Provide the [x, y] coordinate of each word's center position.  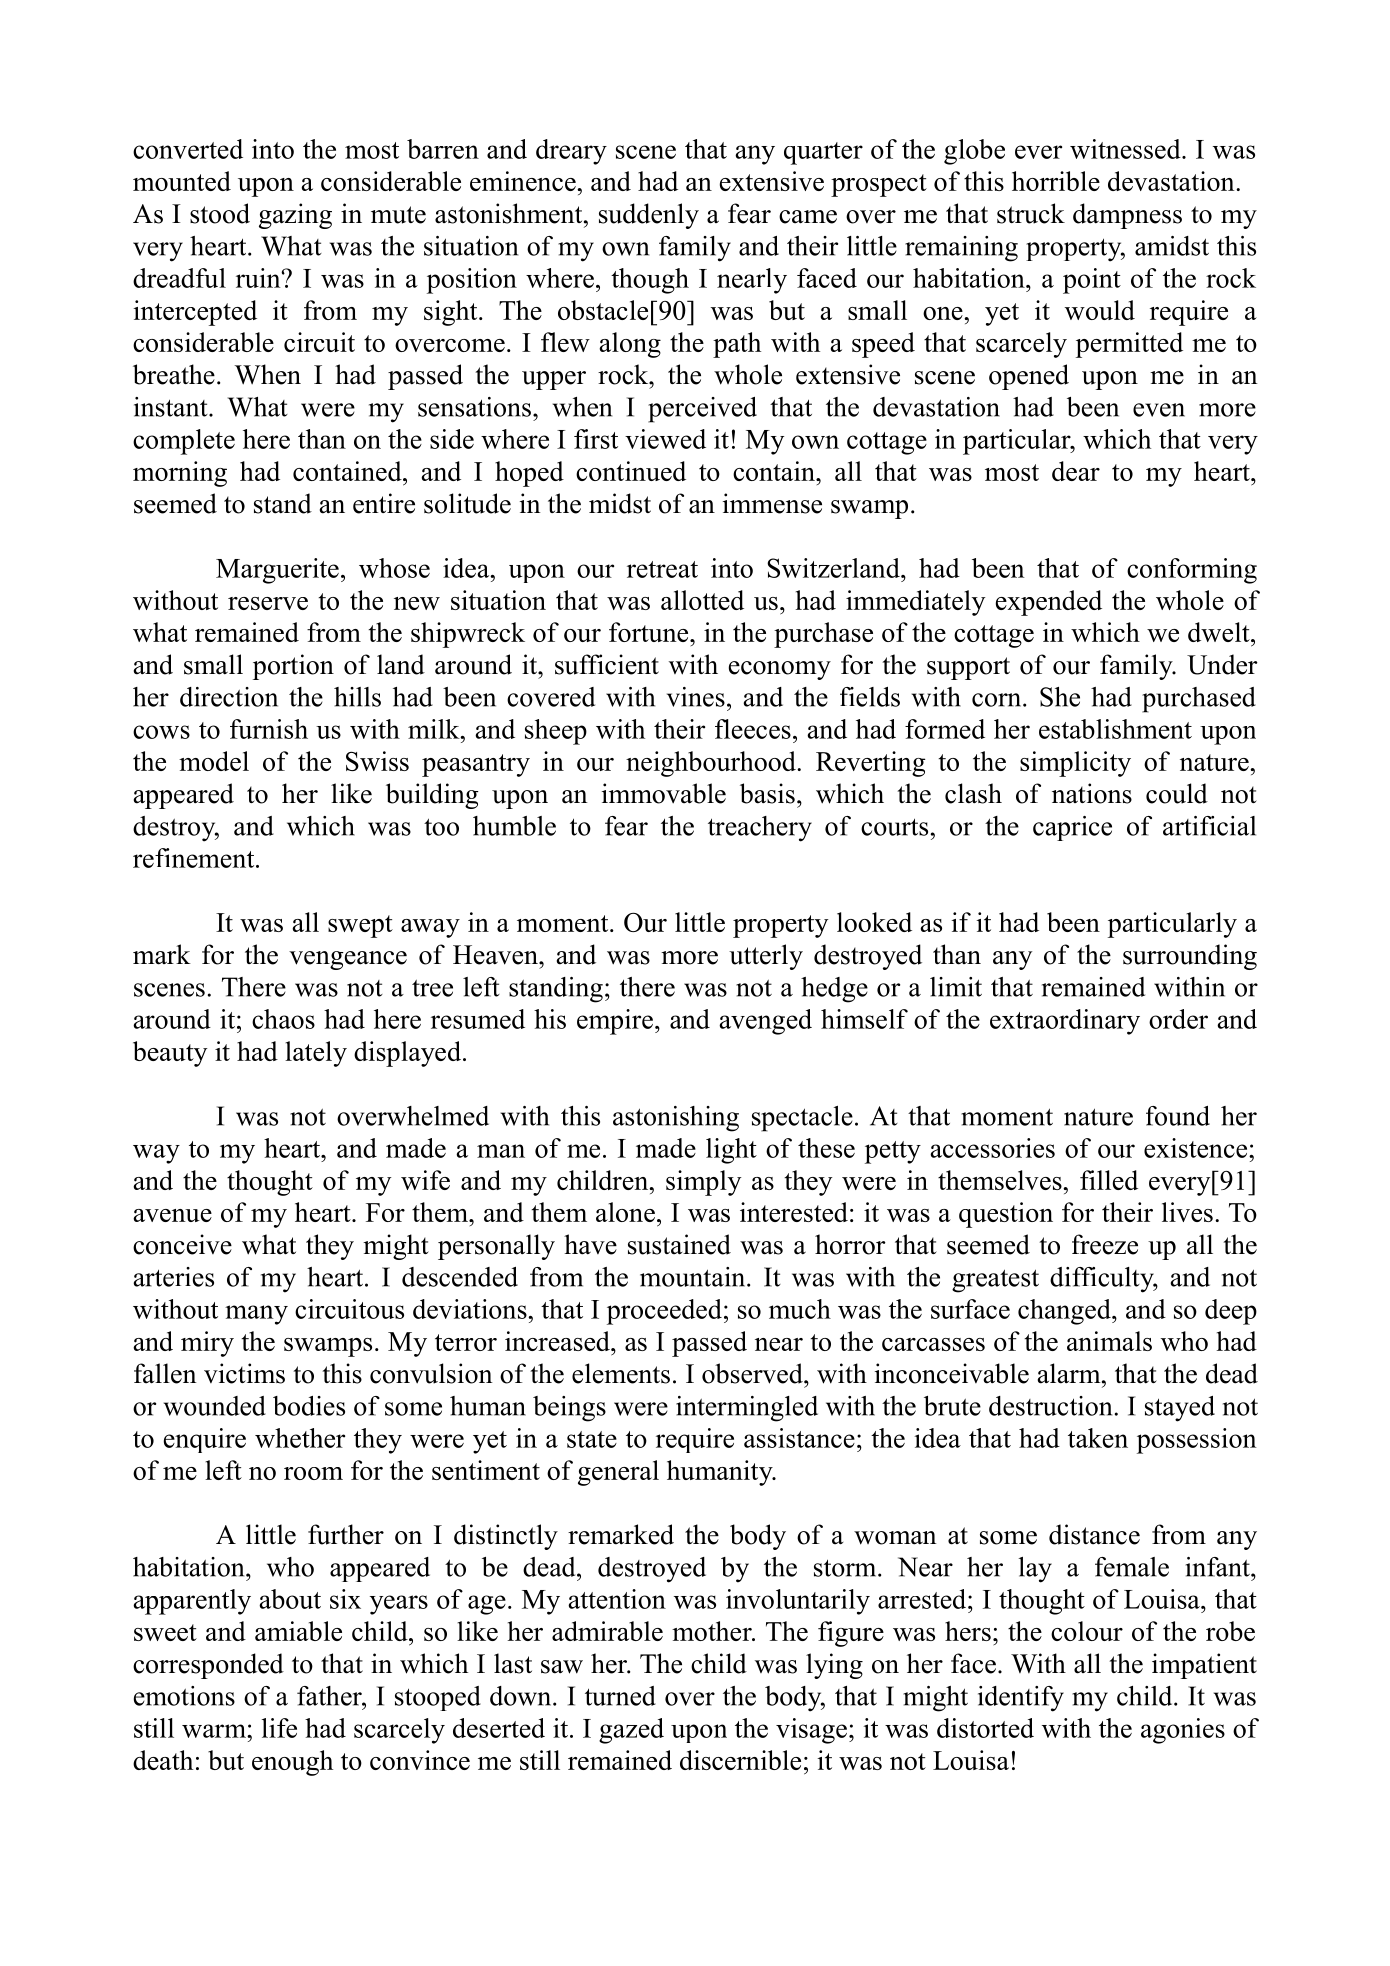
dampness [1127, 216]
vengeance [348, 960]
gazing [295, 216]
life [279, 1728]
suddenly [649, 216]
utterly [766, 957]
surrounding [1190, 957]
